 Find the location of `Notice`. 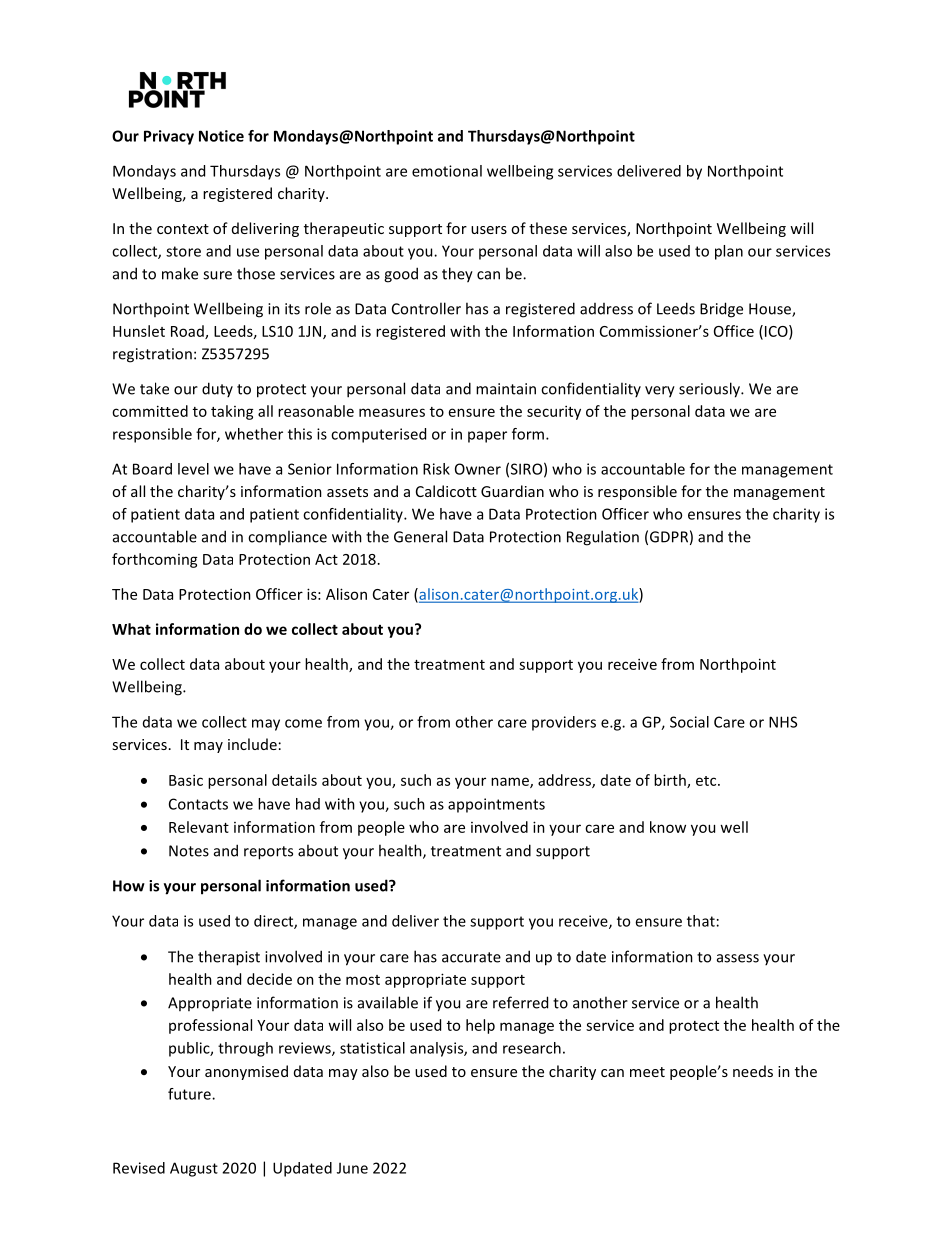

Notice is located at coordinates (221, 136).
